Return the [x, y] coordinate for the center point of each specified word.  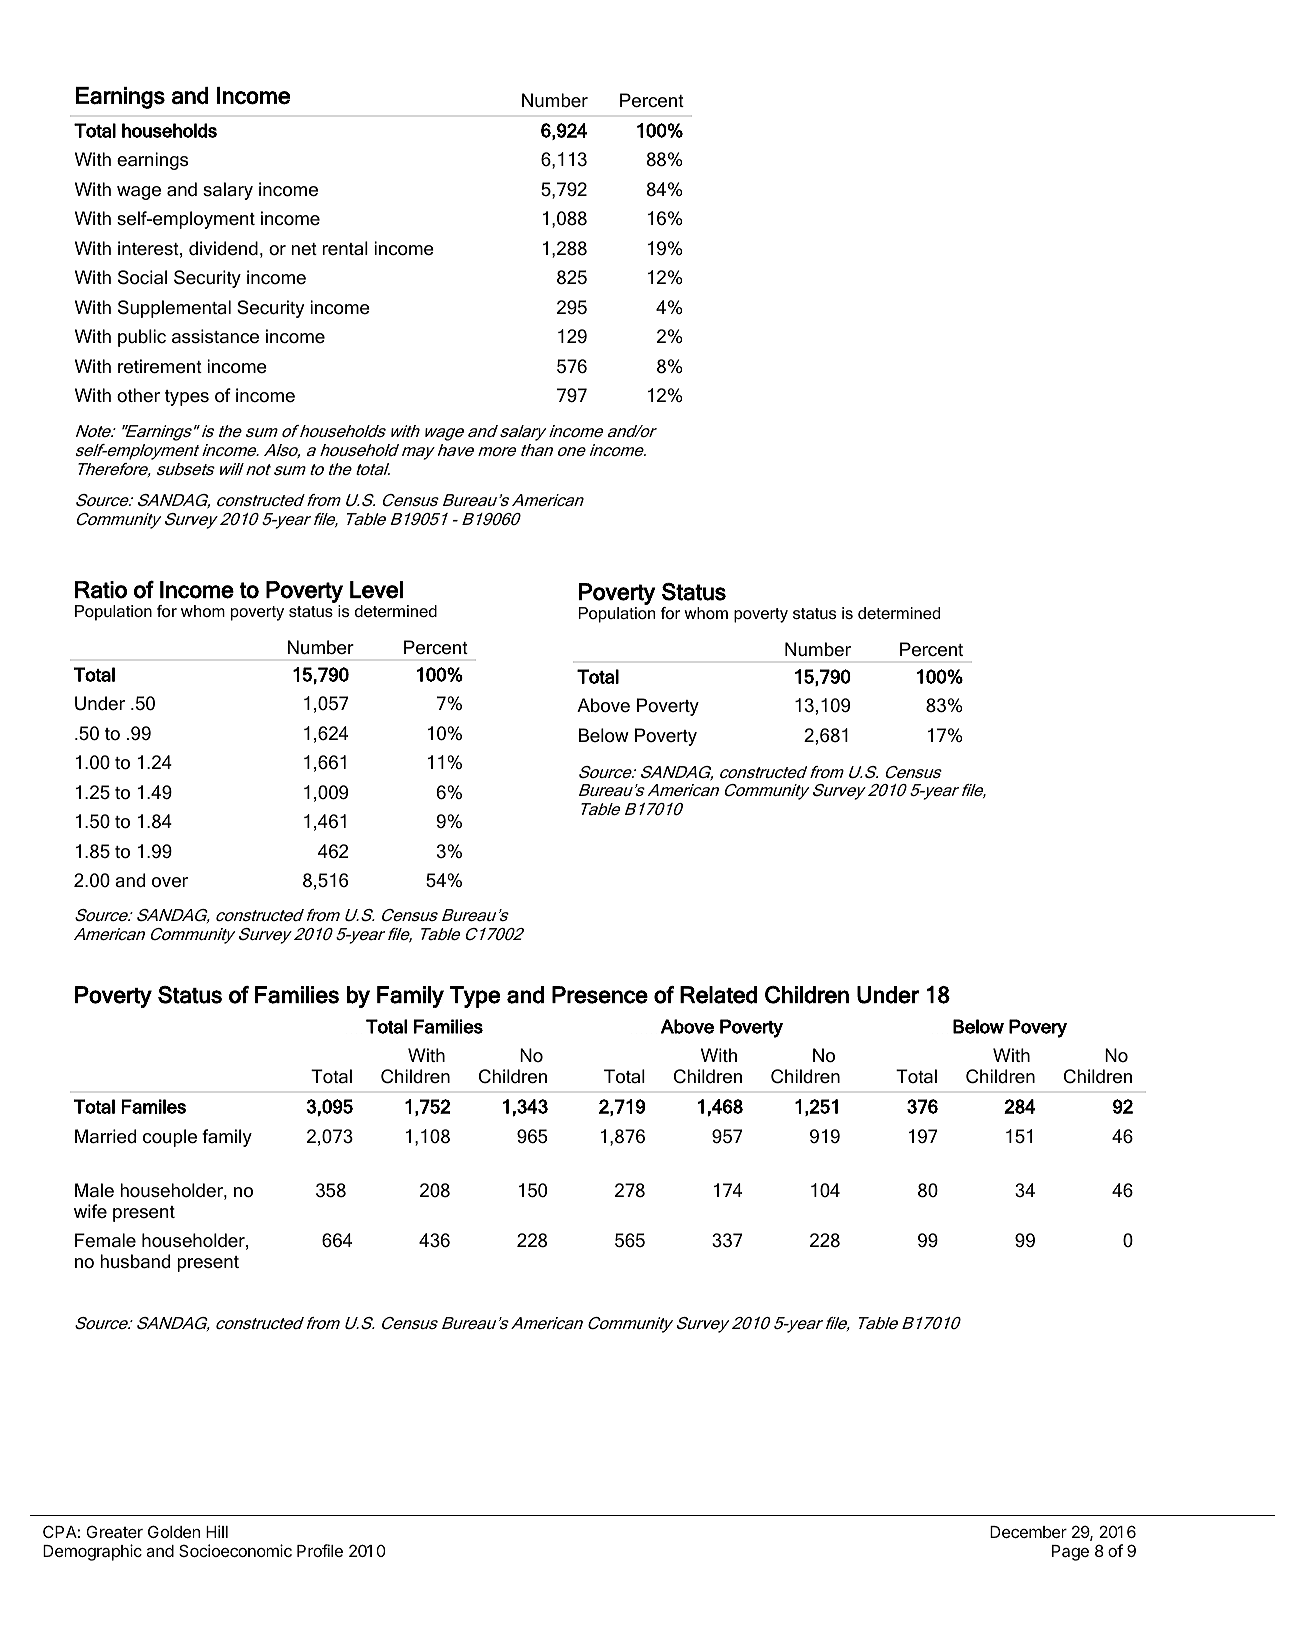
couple [170, 1138]
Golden [174, 1531]
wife [90, 1211]
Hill [217, 1531]
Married [105, 1136]
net [304, 249]
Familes [154, 1106]
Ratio [101, 590]
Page [1070, 1553]
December [1028, 1532]
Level [376, 590]
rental [345, 248]
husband [135, 1261]
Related [718, 995]
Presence [600, 995]
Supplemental [174, 309]
